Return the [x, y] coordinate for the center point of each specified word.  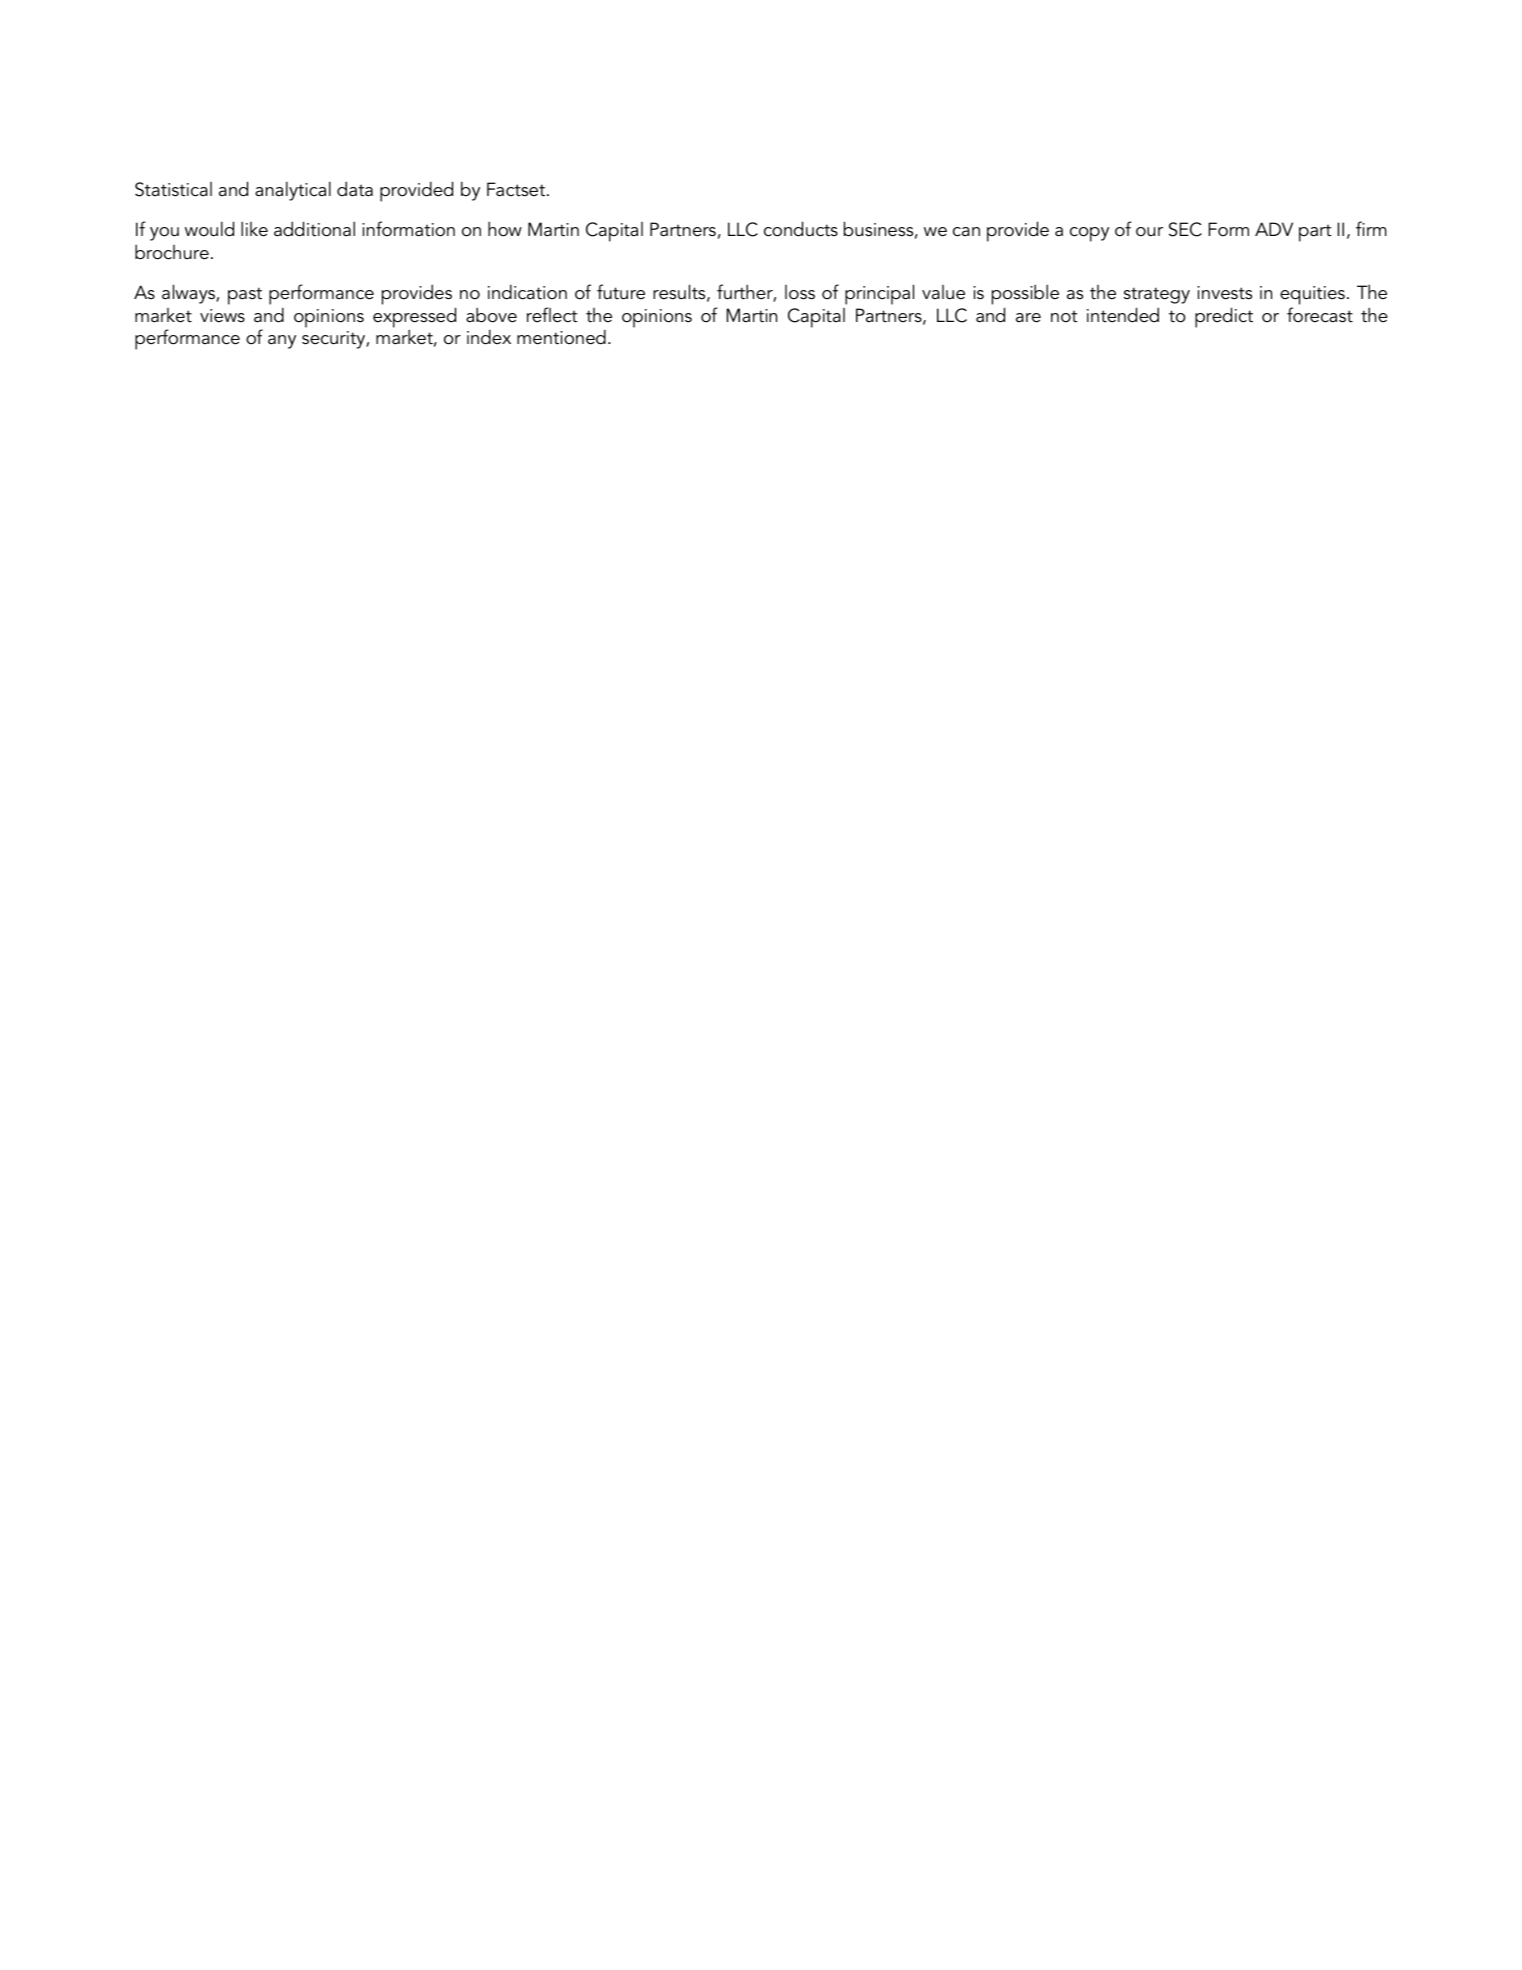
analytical [293, 191]
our [1149, 232]
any [282, 342]
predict [1224, 317]
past [245, 296]
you [164, 234]
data [355, 189]
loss [800, 292]
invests [1224, 293]
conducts [801, 229]
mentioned [561, 337]
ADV [1274, 229]
